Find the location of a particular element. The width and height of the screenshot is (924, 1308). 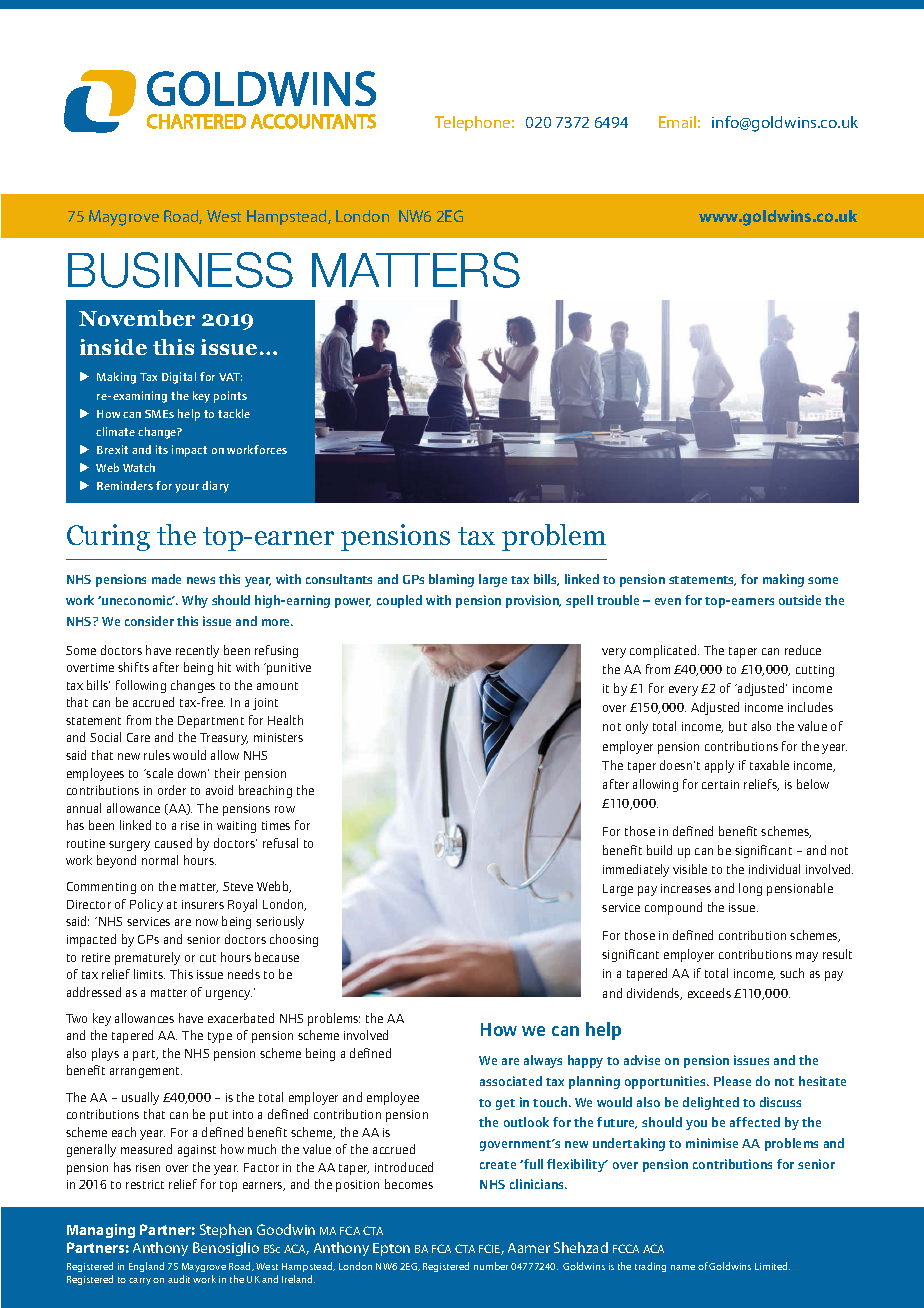

consider is located at coordinates (149, 621).
